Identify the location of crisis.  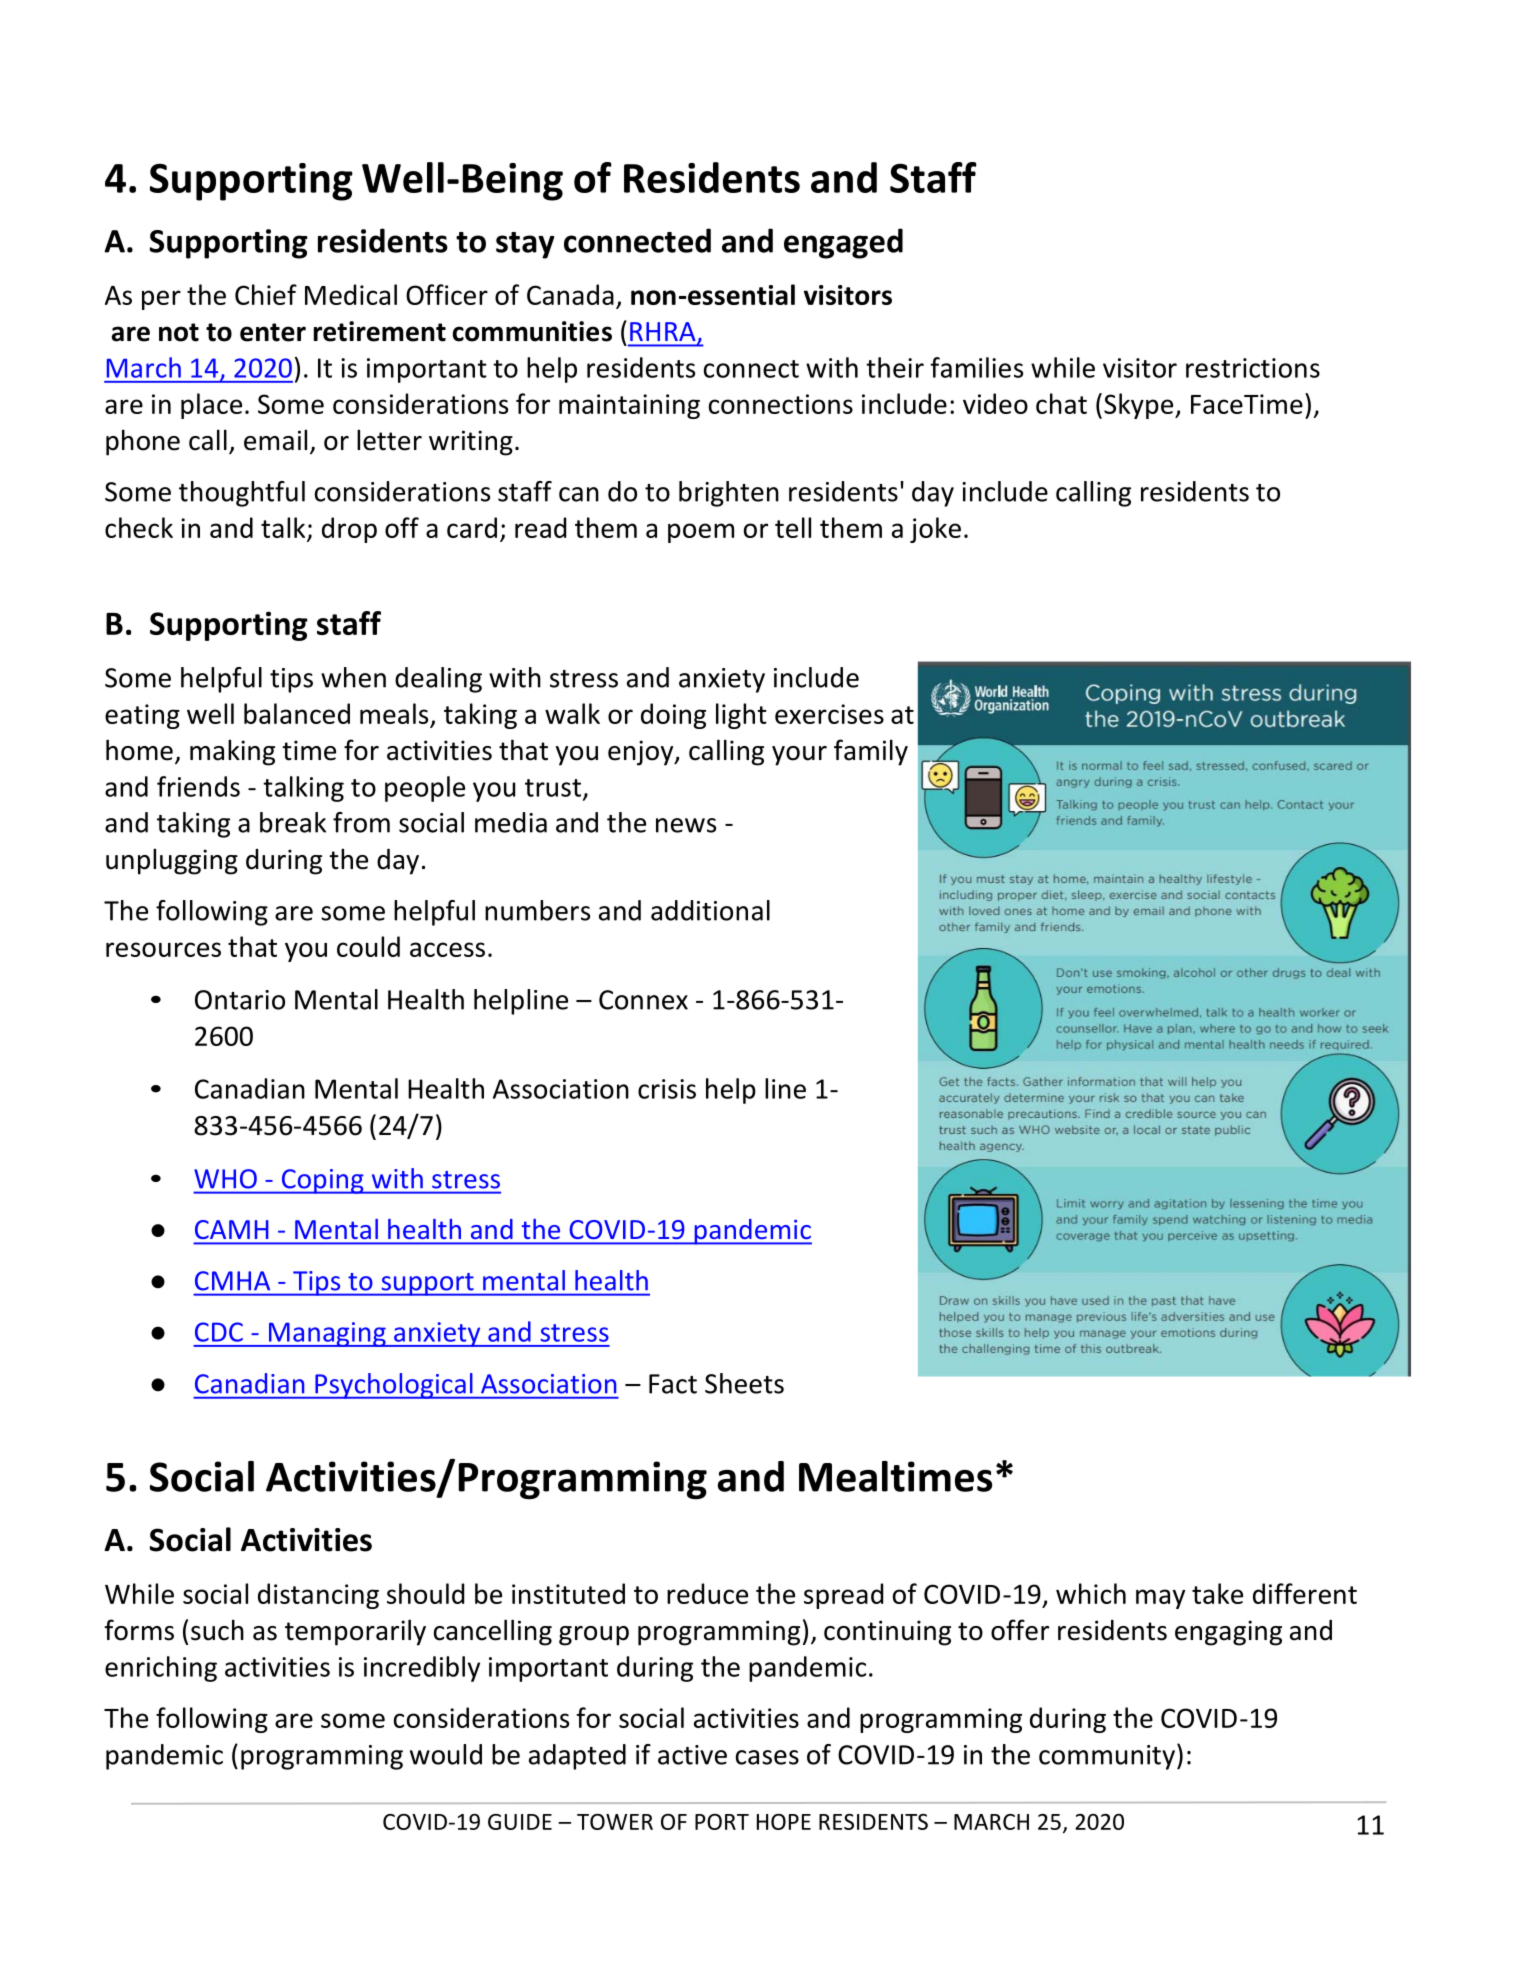
(667, 1089).
